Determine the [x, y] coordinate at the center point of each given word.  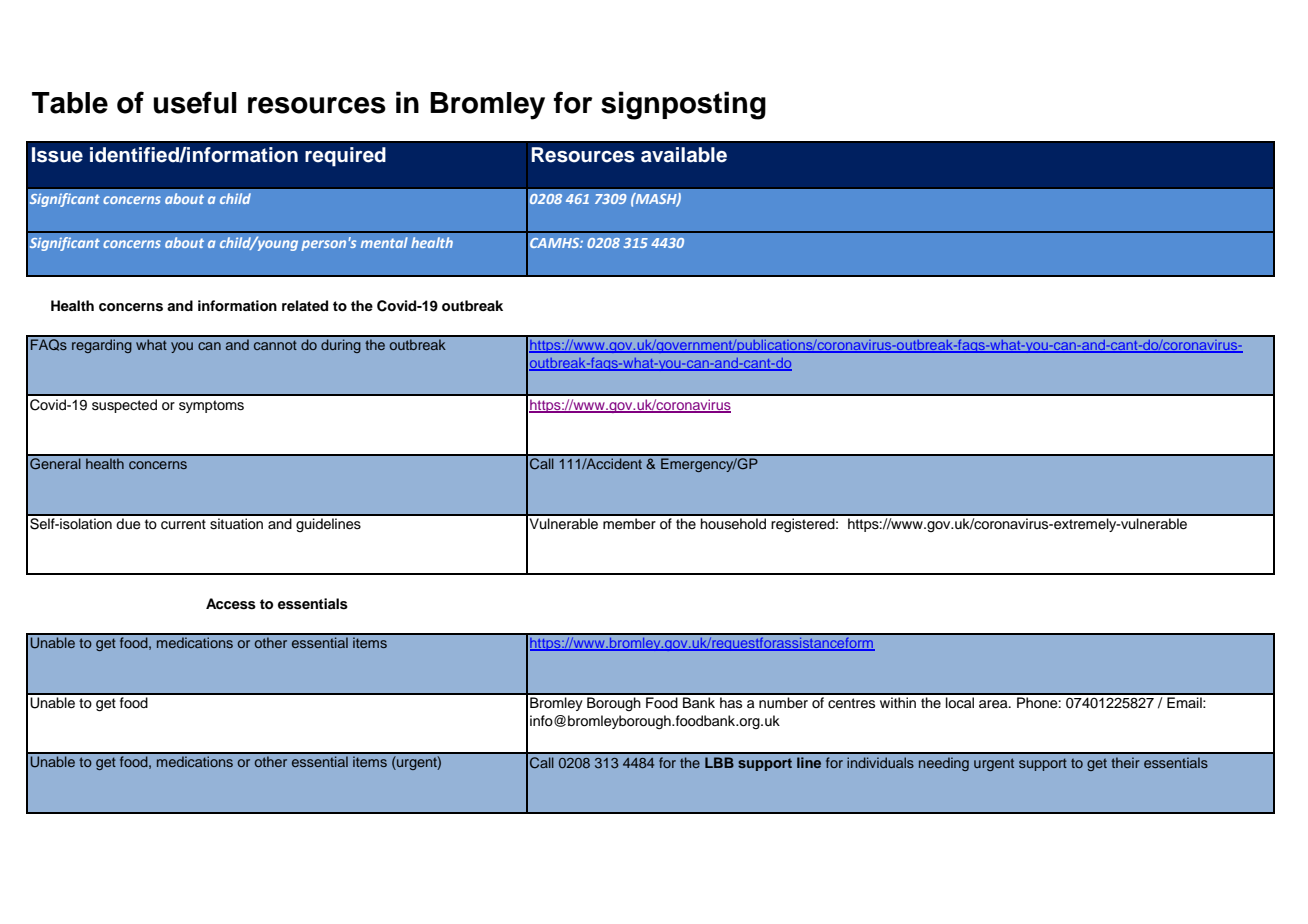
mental [384, 242]
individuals [880, 762]
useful [195, 102]
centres [851, 703]
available [684, 155]
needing [944, 764]
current [183, 524]
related [305, 305]
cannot [275, 345]
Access [231, 604]
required [345, 157]
